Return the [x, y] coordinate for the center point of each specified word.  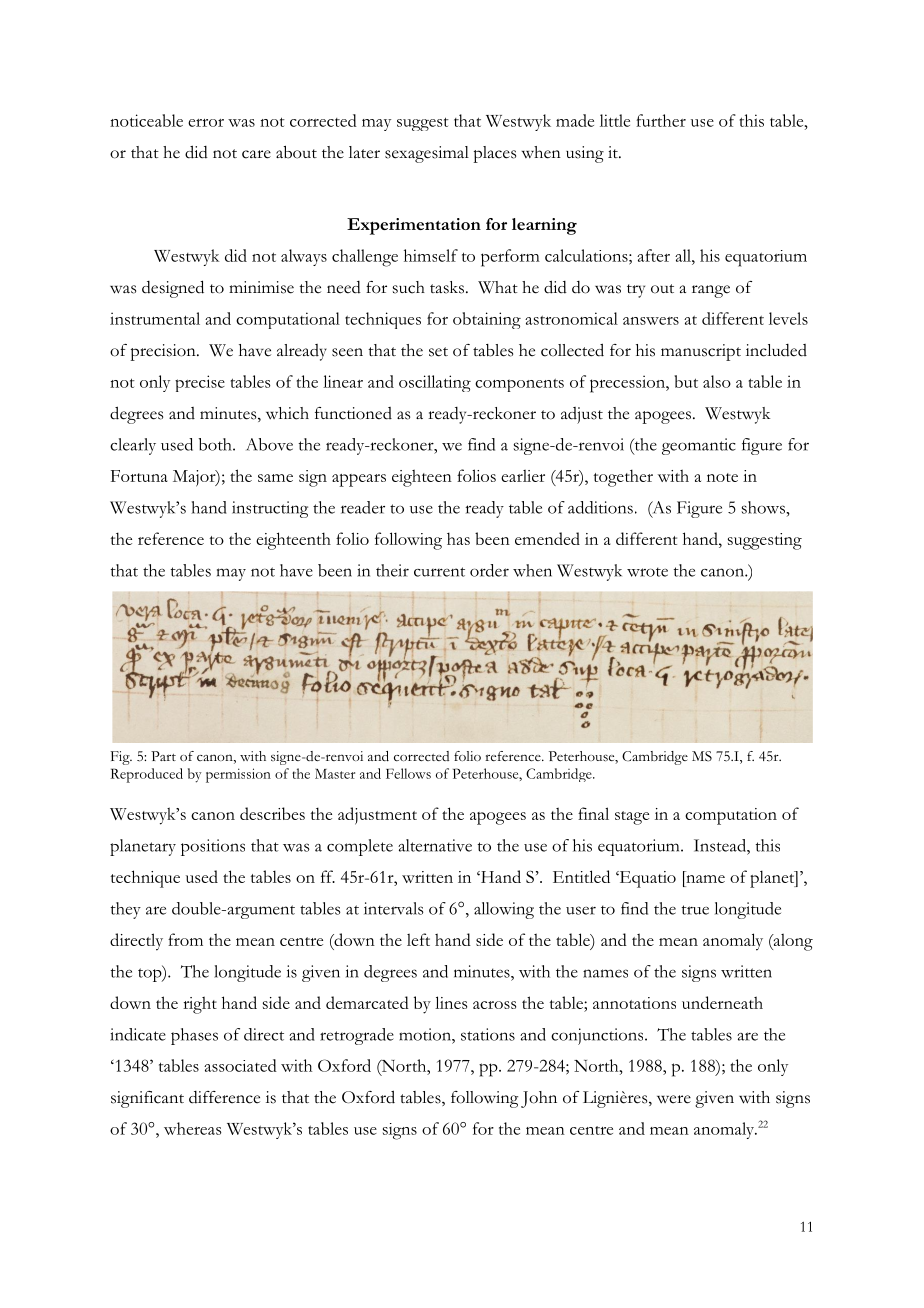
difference [224, 1097]
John [539, 1099]
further [661, 120]
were [674, 1099]
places [494, 154]
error [206, 123]
